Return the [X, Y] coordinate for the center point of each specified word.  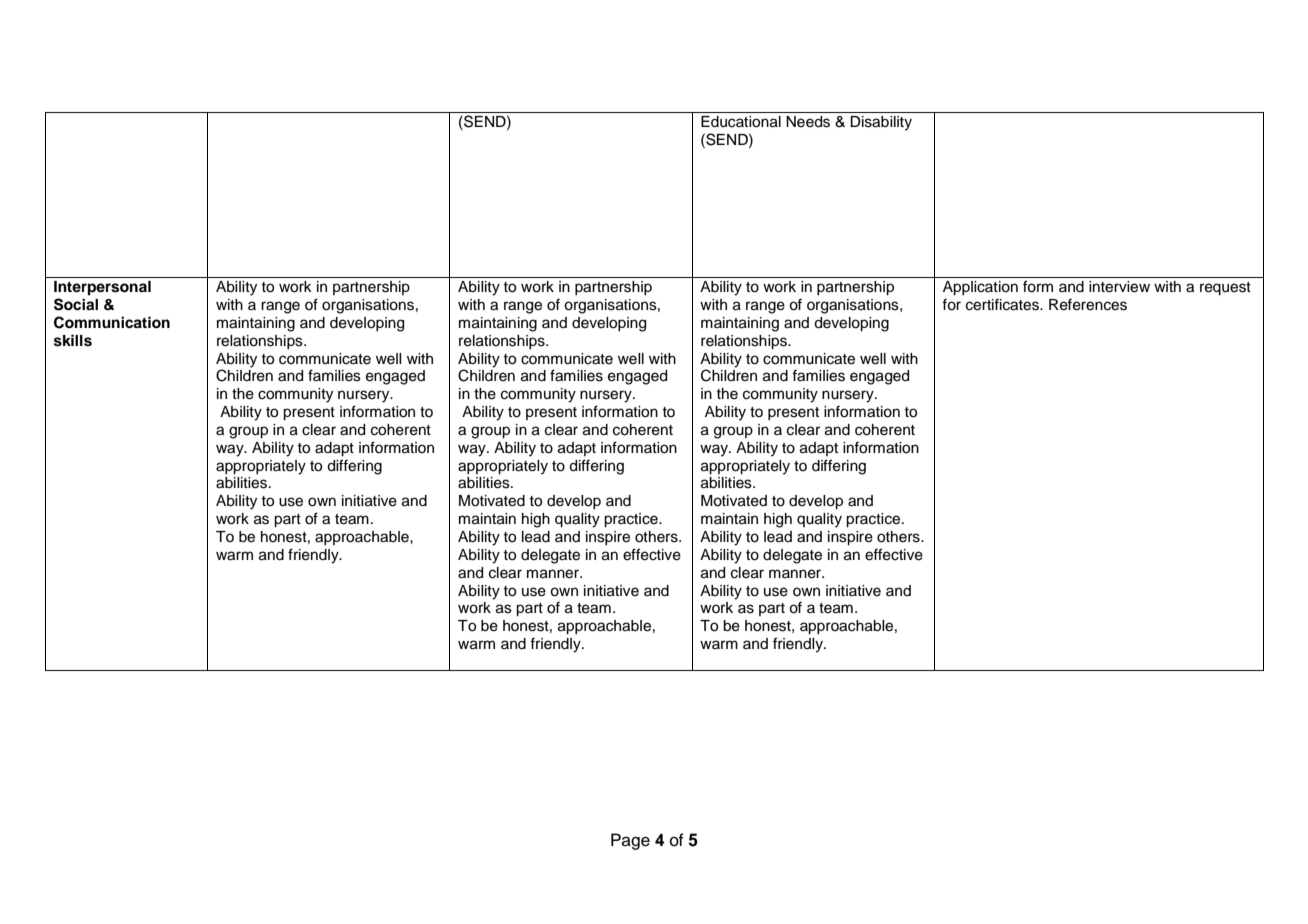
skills [73, 340]
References [1088, 305]
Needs [808, 122]
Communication [112, 322]
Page [630, 841]
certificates [1003, 305]
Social [76, 304]
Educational [741, 122]
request [1225, 289]
